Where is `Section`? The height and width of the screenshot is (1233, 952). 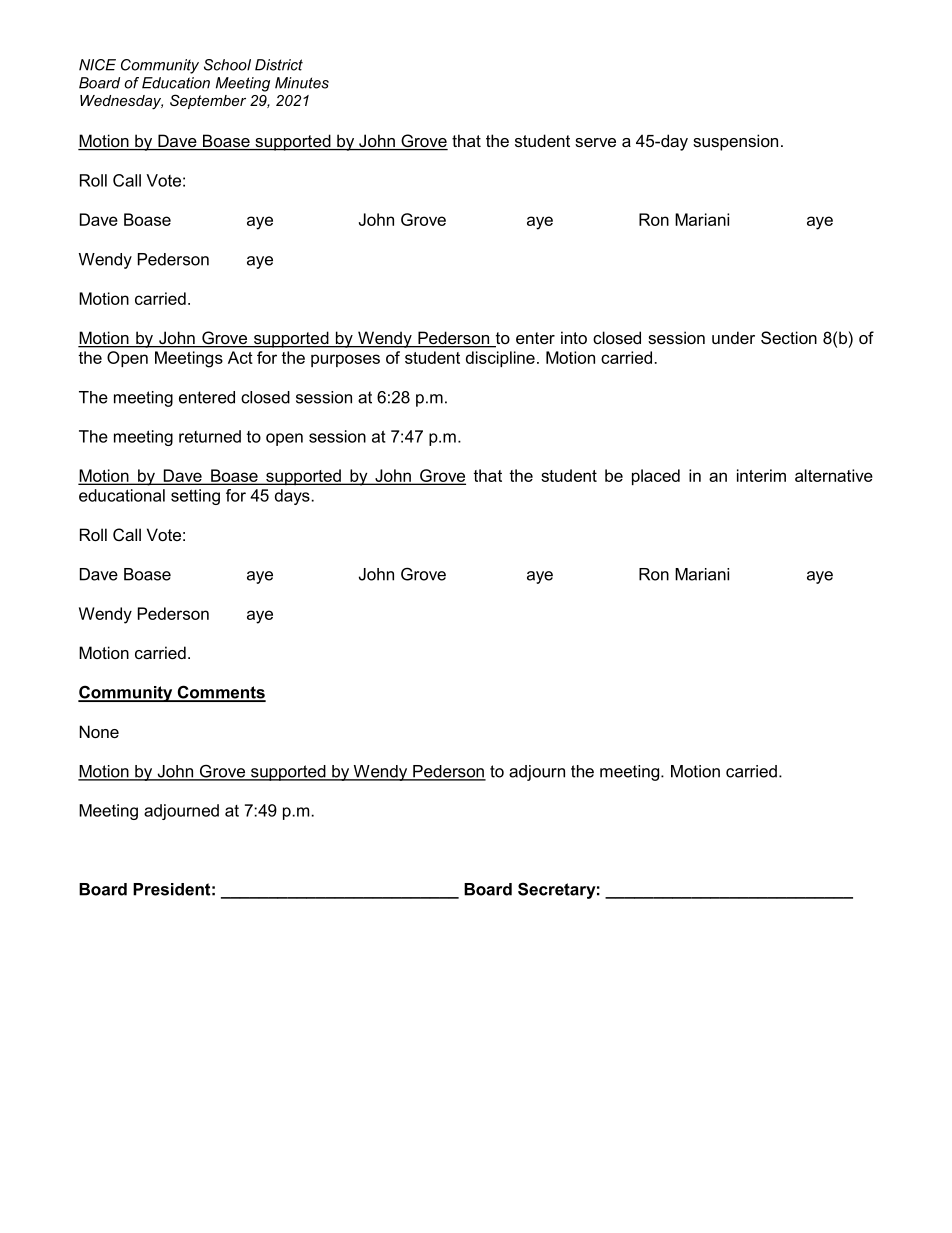 Section is located at coordinates (789, 337).
